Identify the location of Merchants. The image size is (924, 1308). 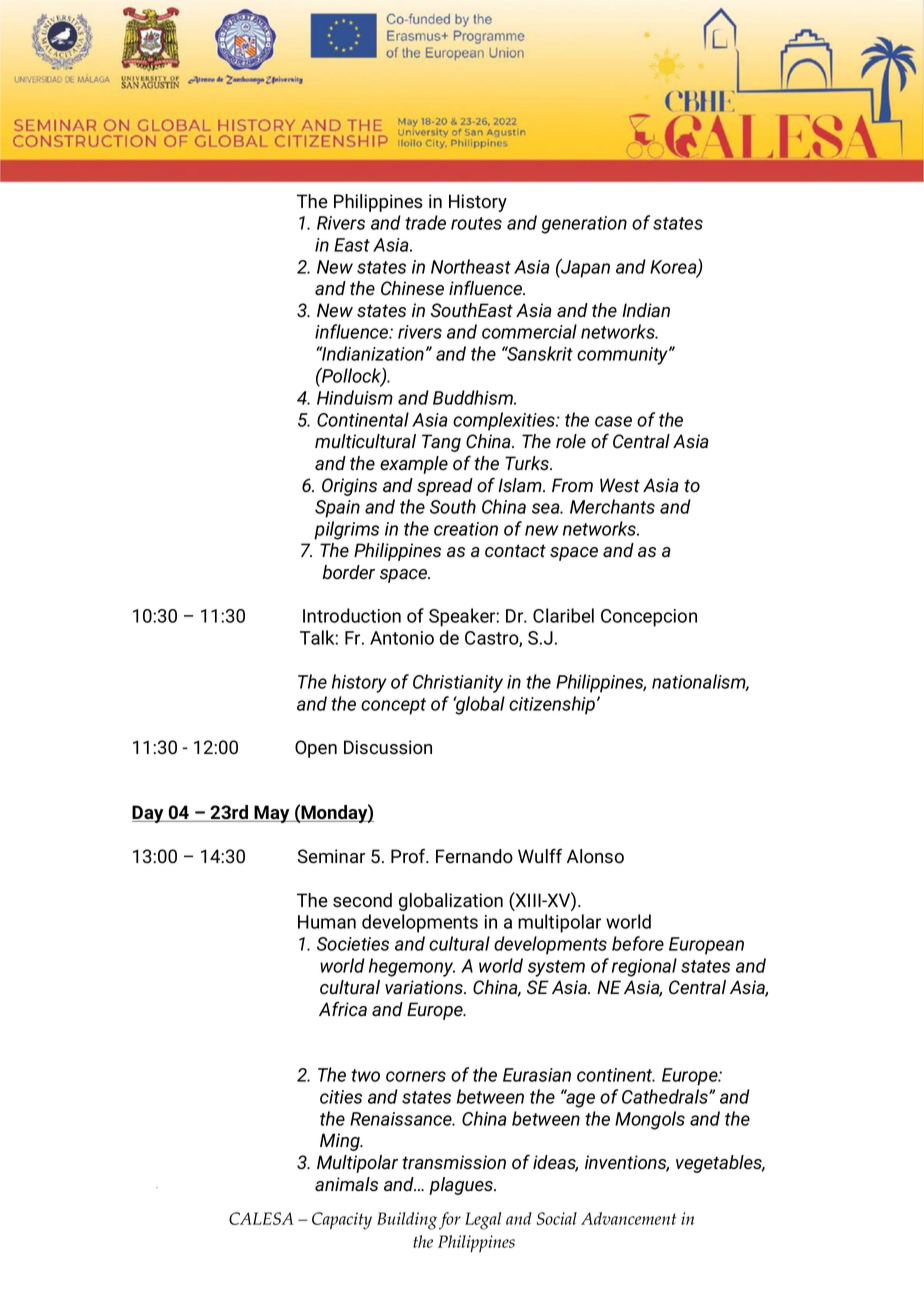
(612, 506).
